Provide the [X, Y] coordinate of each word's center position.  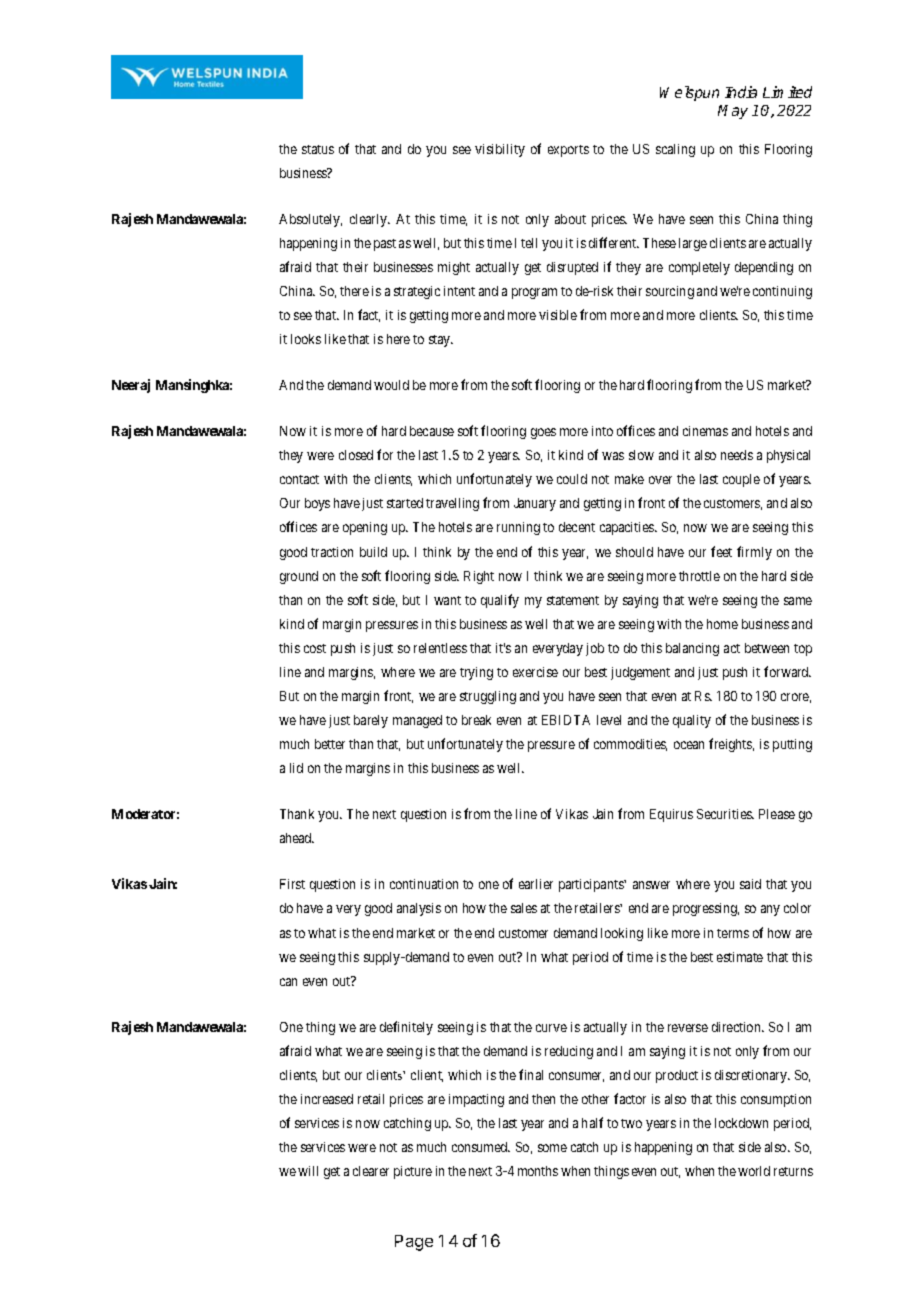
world [754, 1171]
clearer [371, 1171]
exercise [535, 672]
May [733, 112]
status [318, 149]
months [538, 1171]
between [767, 648]
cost [315, 648]
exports [568, 151]
